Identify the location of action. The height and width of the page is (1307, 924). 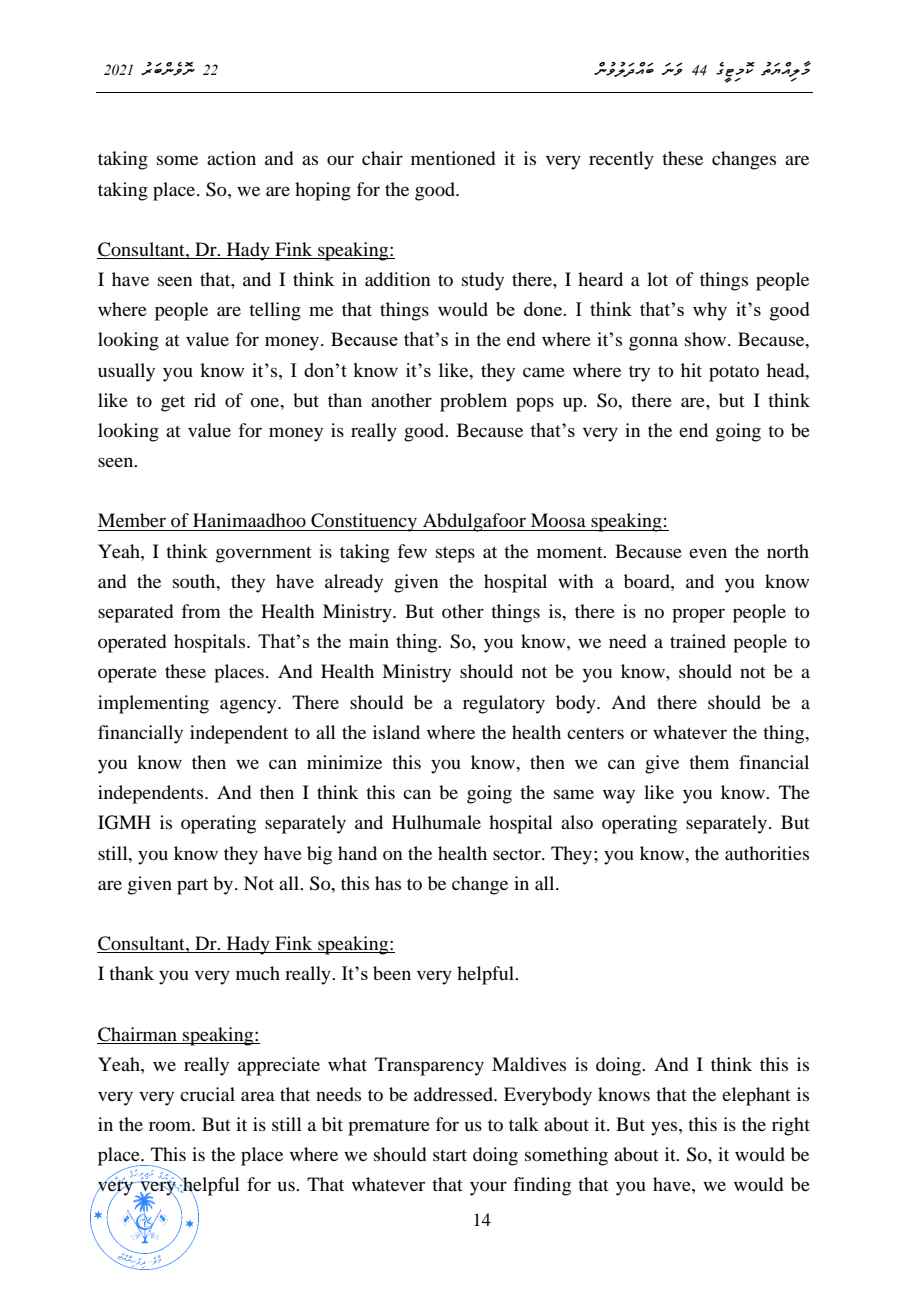
(231, 158).
